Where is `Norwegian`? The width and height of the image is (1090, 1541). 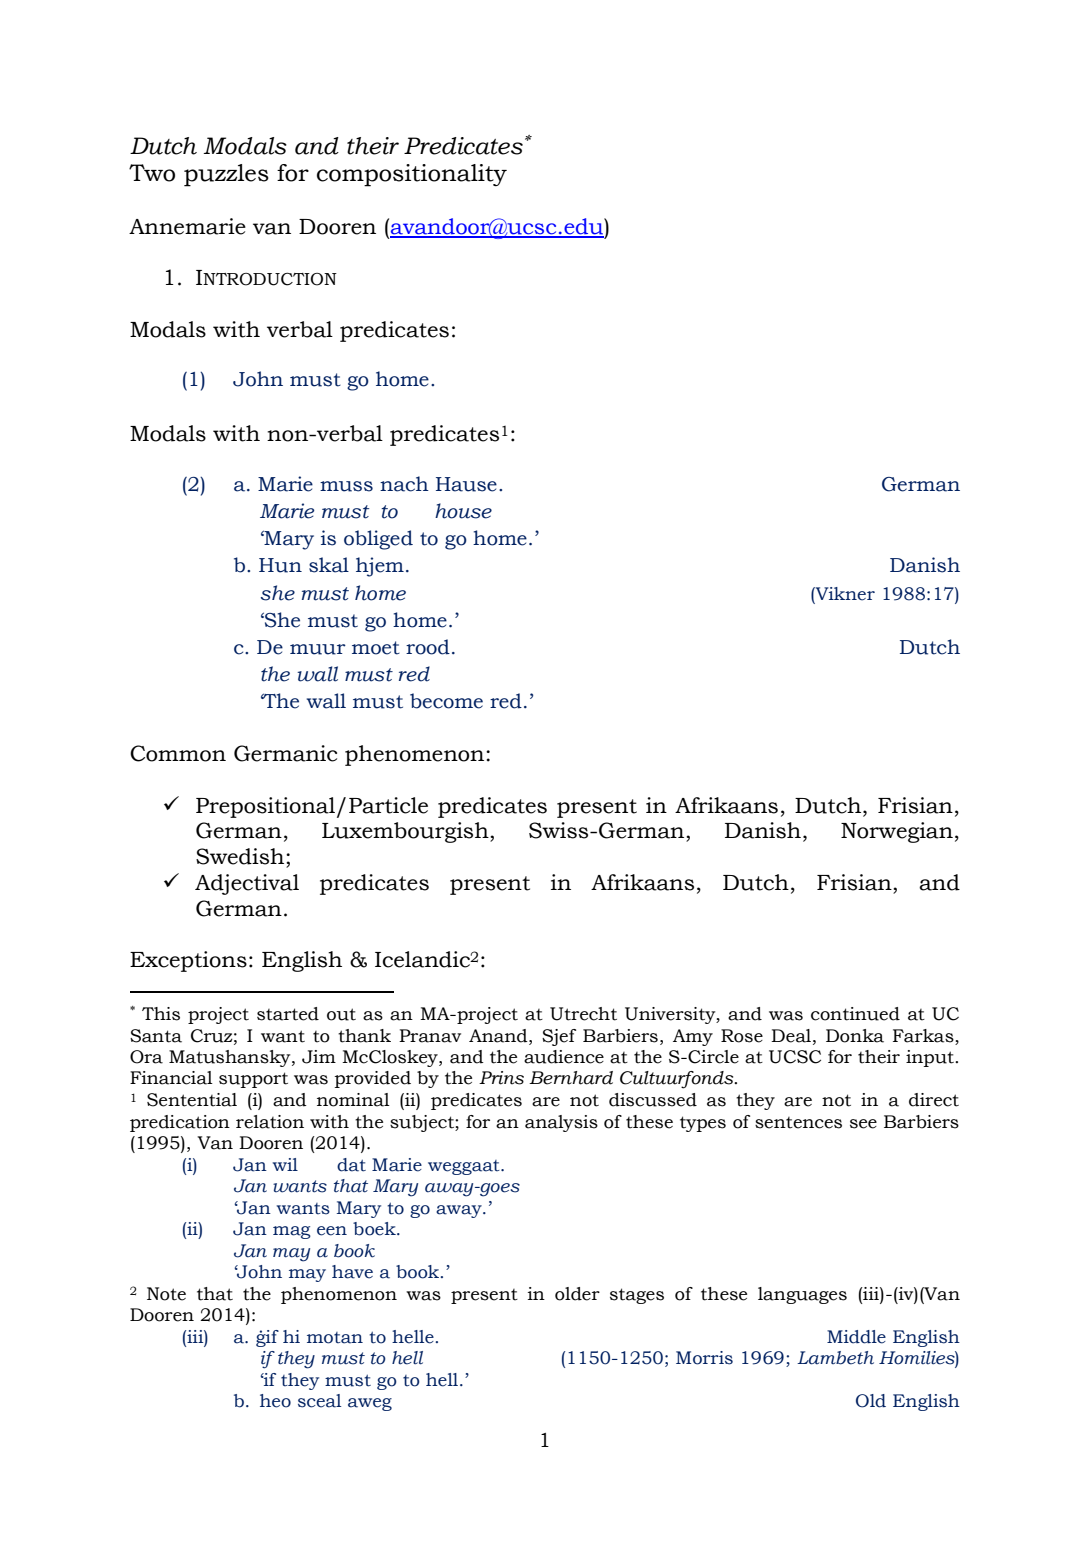
Norwegian is located at coordinates (897, 832).
